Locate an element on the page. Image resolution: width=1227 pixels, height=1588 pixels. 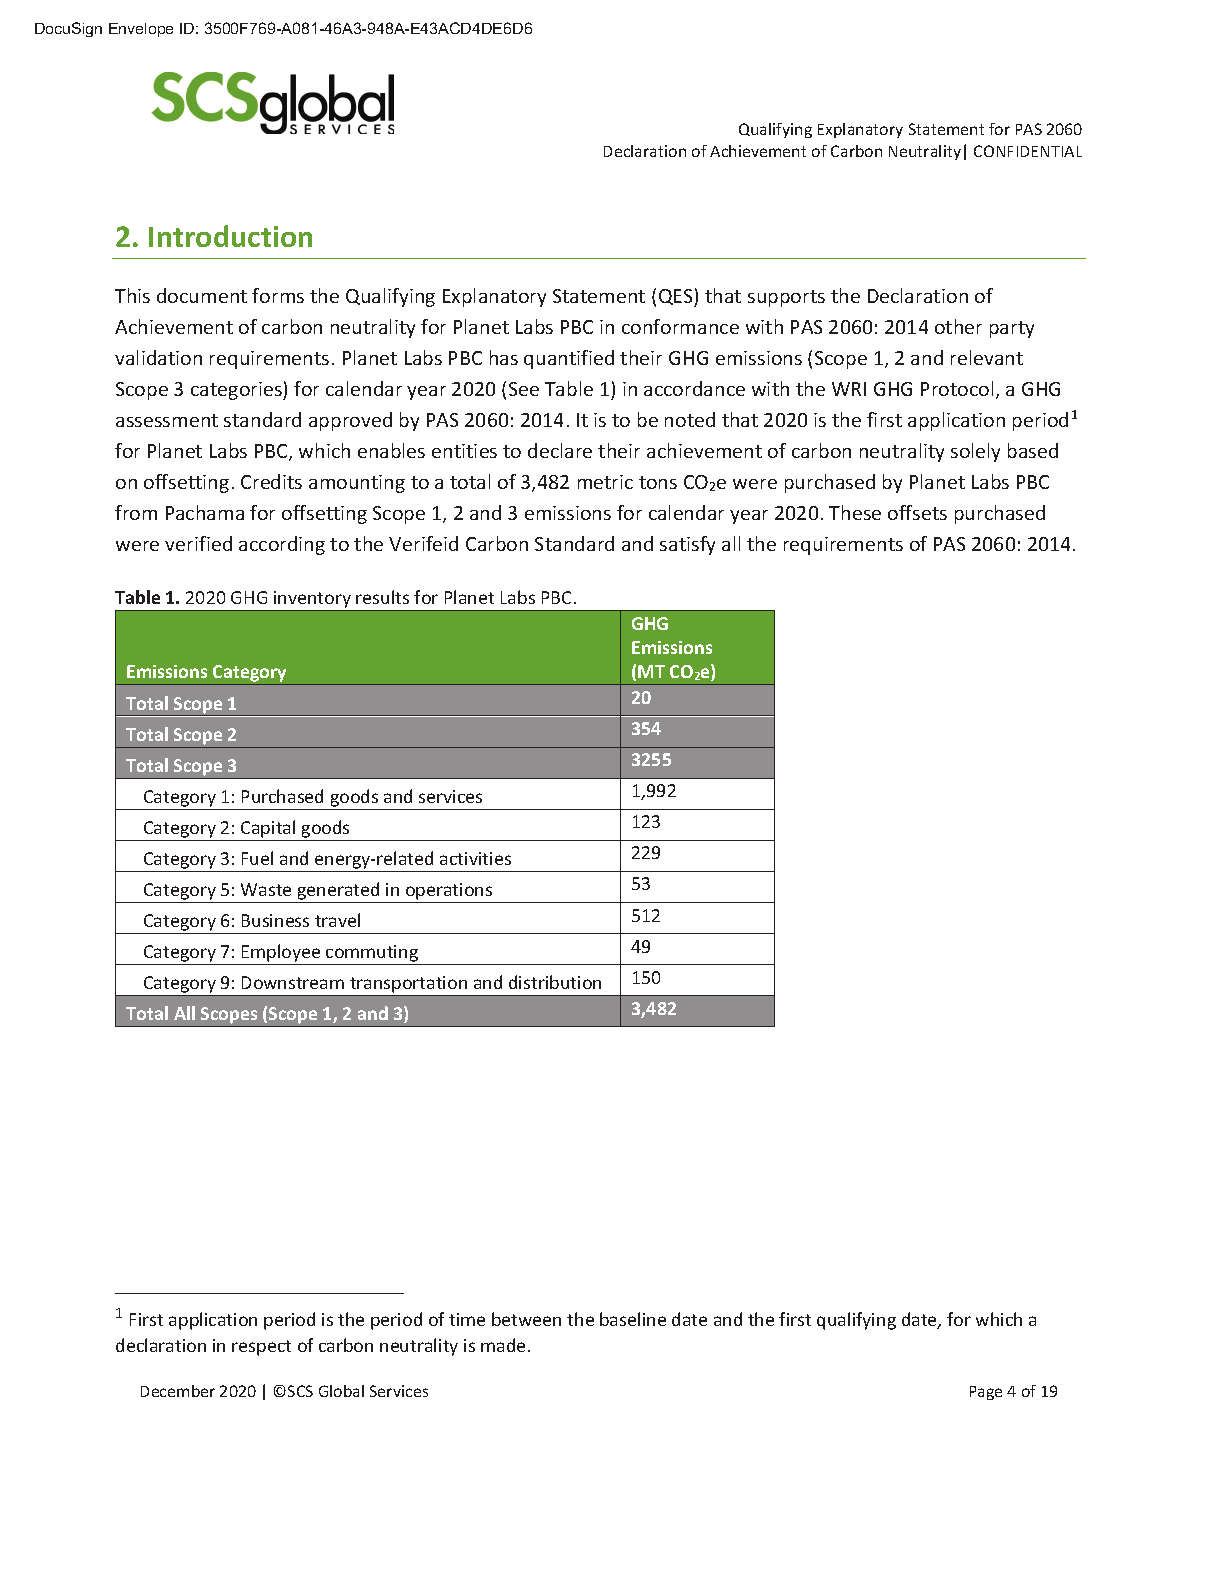
offsets is located at coordinates (917, 512).
